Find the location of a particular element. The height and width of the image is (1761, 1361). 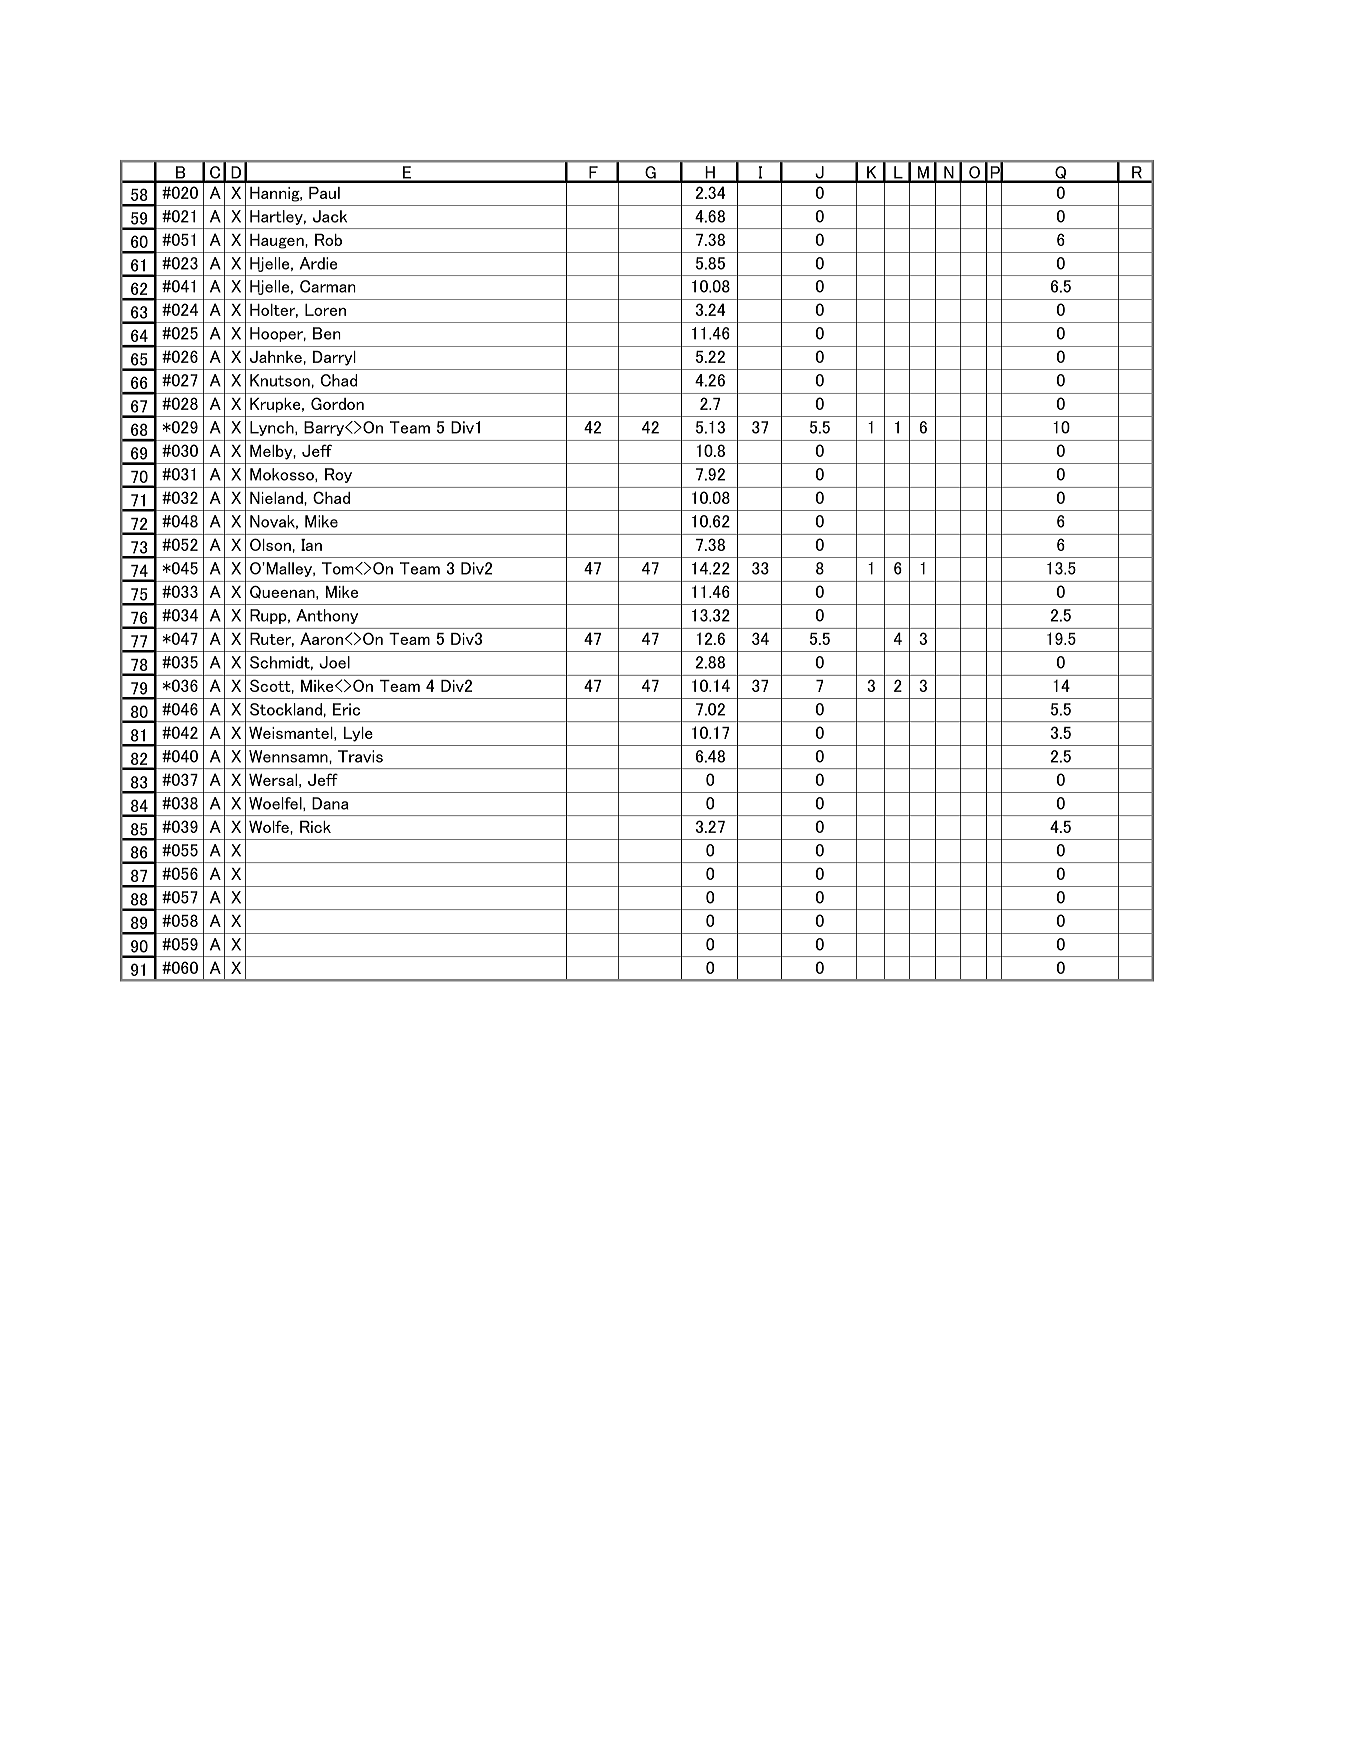

Jack is located at coordinates (330, 216).
